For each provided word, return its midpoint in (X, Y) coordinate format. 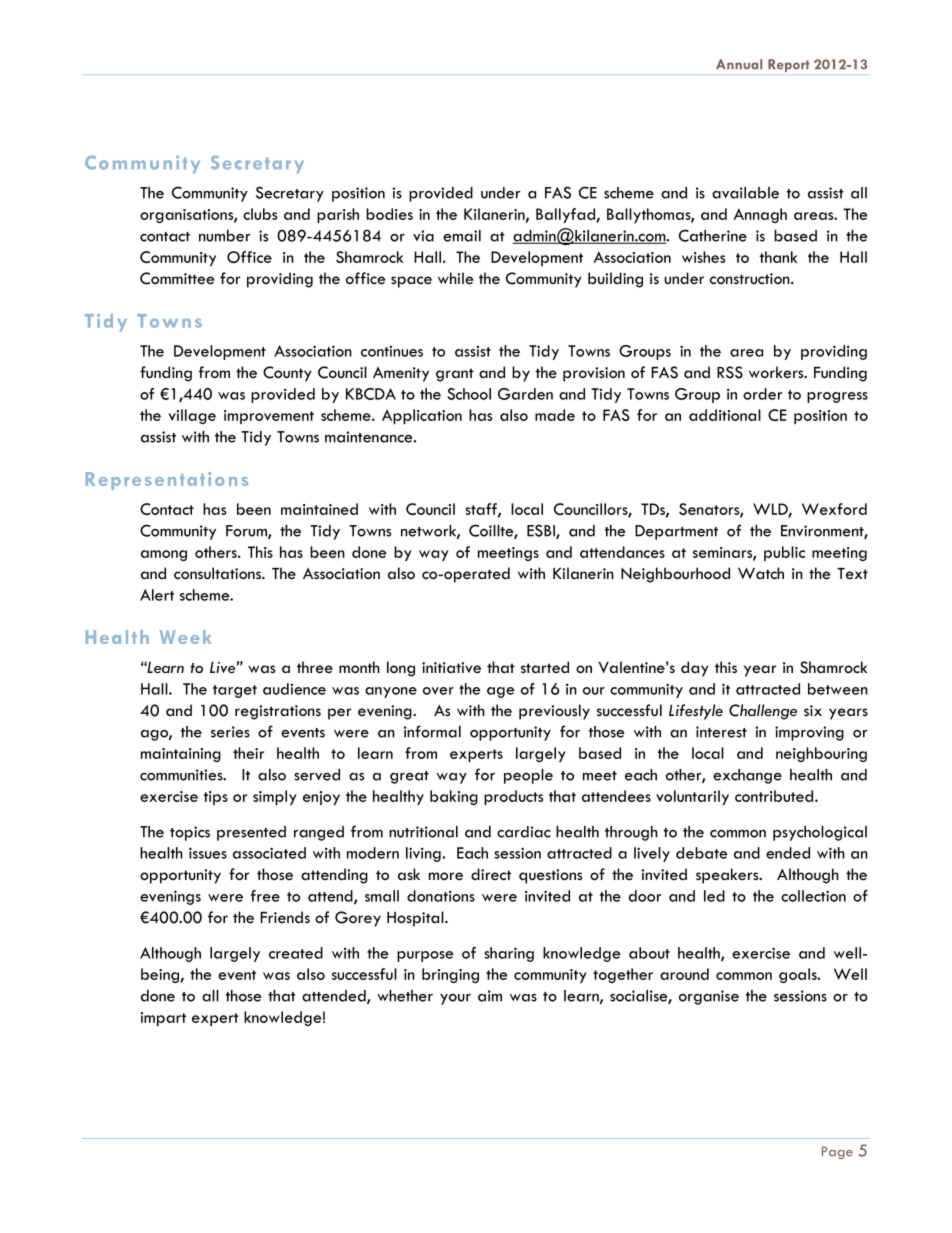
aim (490, 996)
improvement (269, 417)
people (528, 776)
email (462, 236)
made (555, 415)
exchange (747, 776)
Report (788, 65)
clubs (260, 214)
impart (163, 1019)
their (248, 753)
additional (725, 415)
